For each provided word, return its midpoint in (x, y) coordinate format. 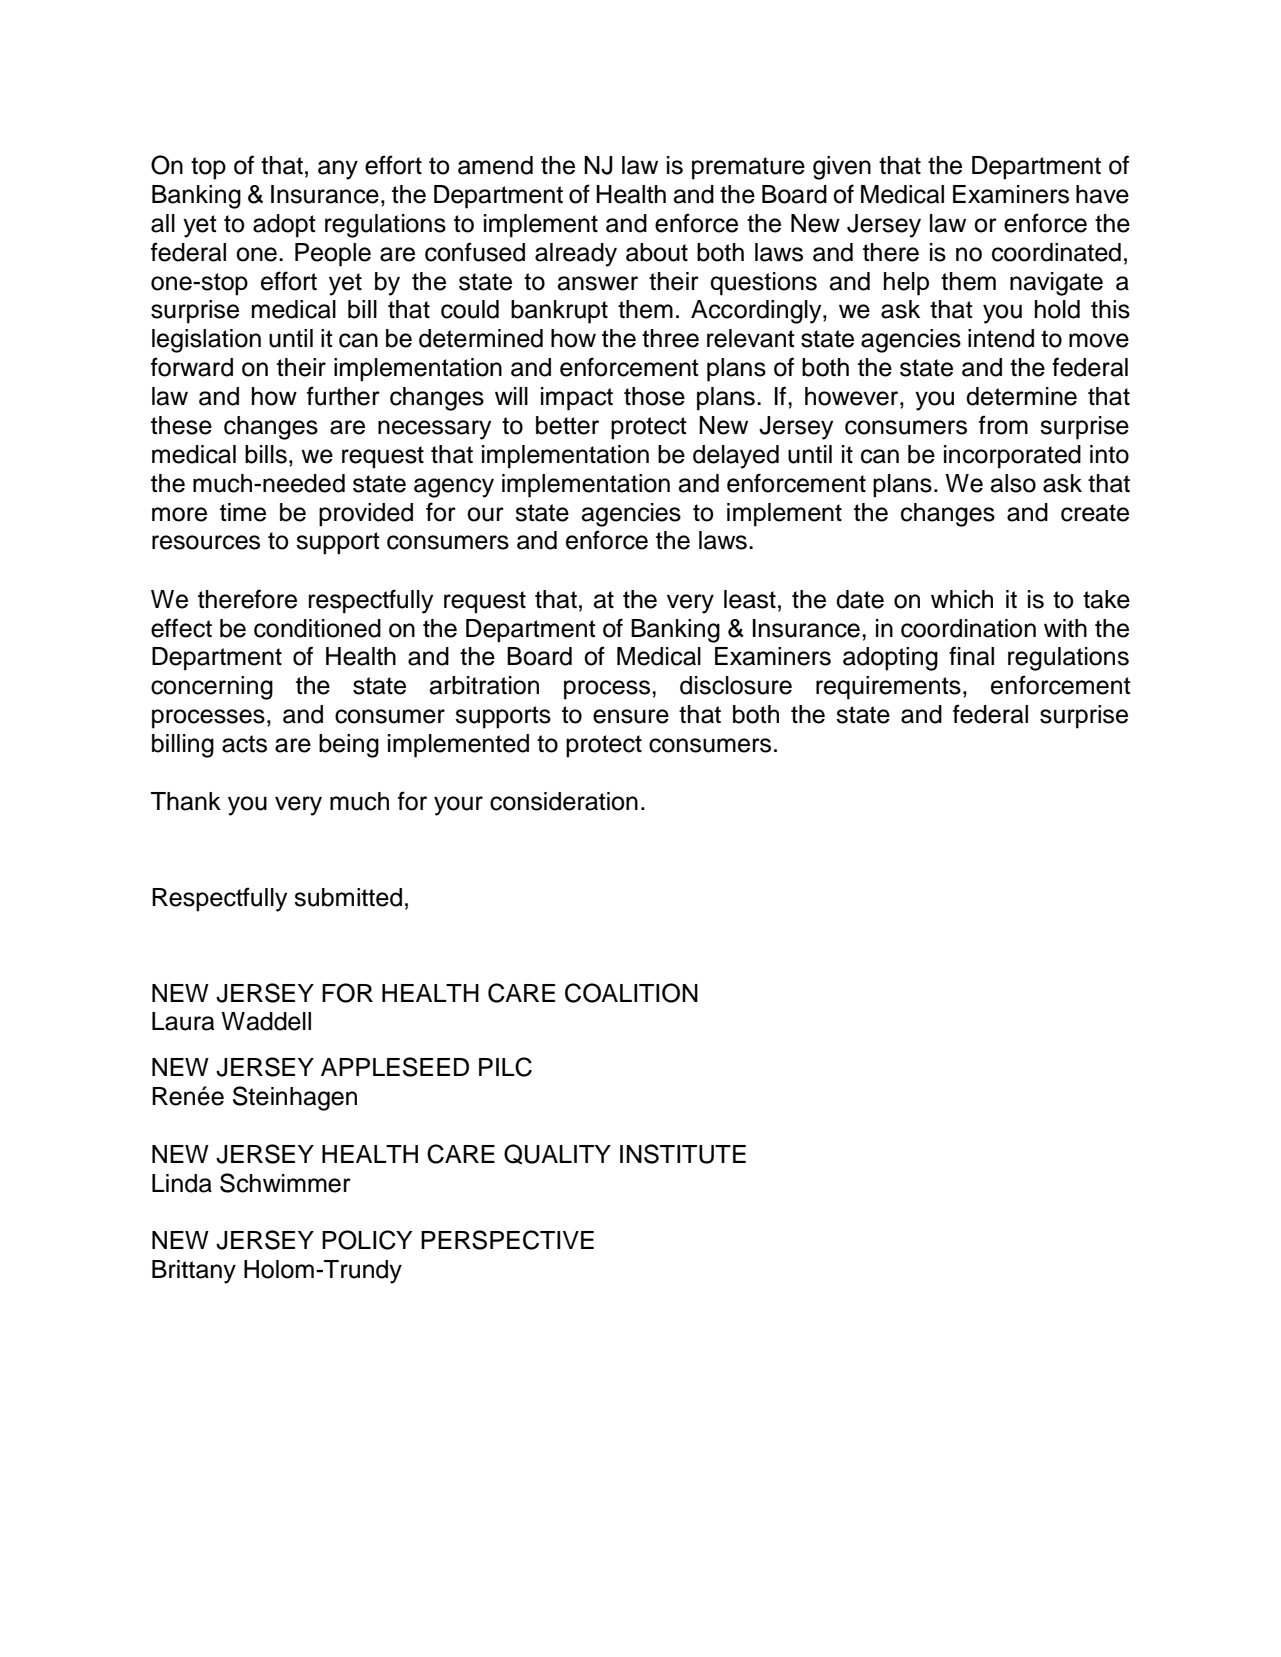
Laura (183, 1021)
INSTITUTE (683, 1154)
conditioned (317, 628)
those (654, 396)
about (657, 252)
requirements (888, 688)
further (343, 396)
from (1003, 425)
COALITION (631, 993)
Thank (186, 801)
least (750, 599)
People (333, 255)
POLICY (367, 1240)
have (1102, 194)
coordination (968, 628)
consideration (564, 801)
